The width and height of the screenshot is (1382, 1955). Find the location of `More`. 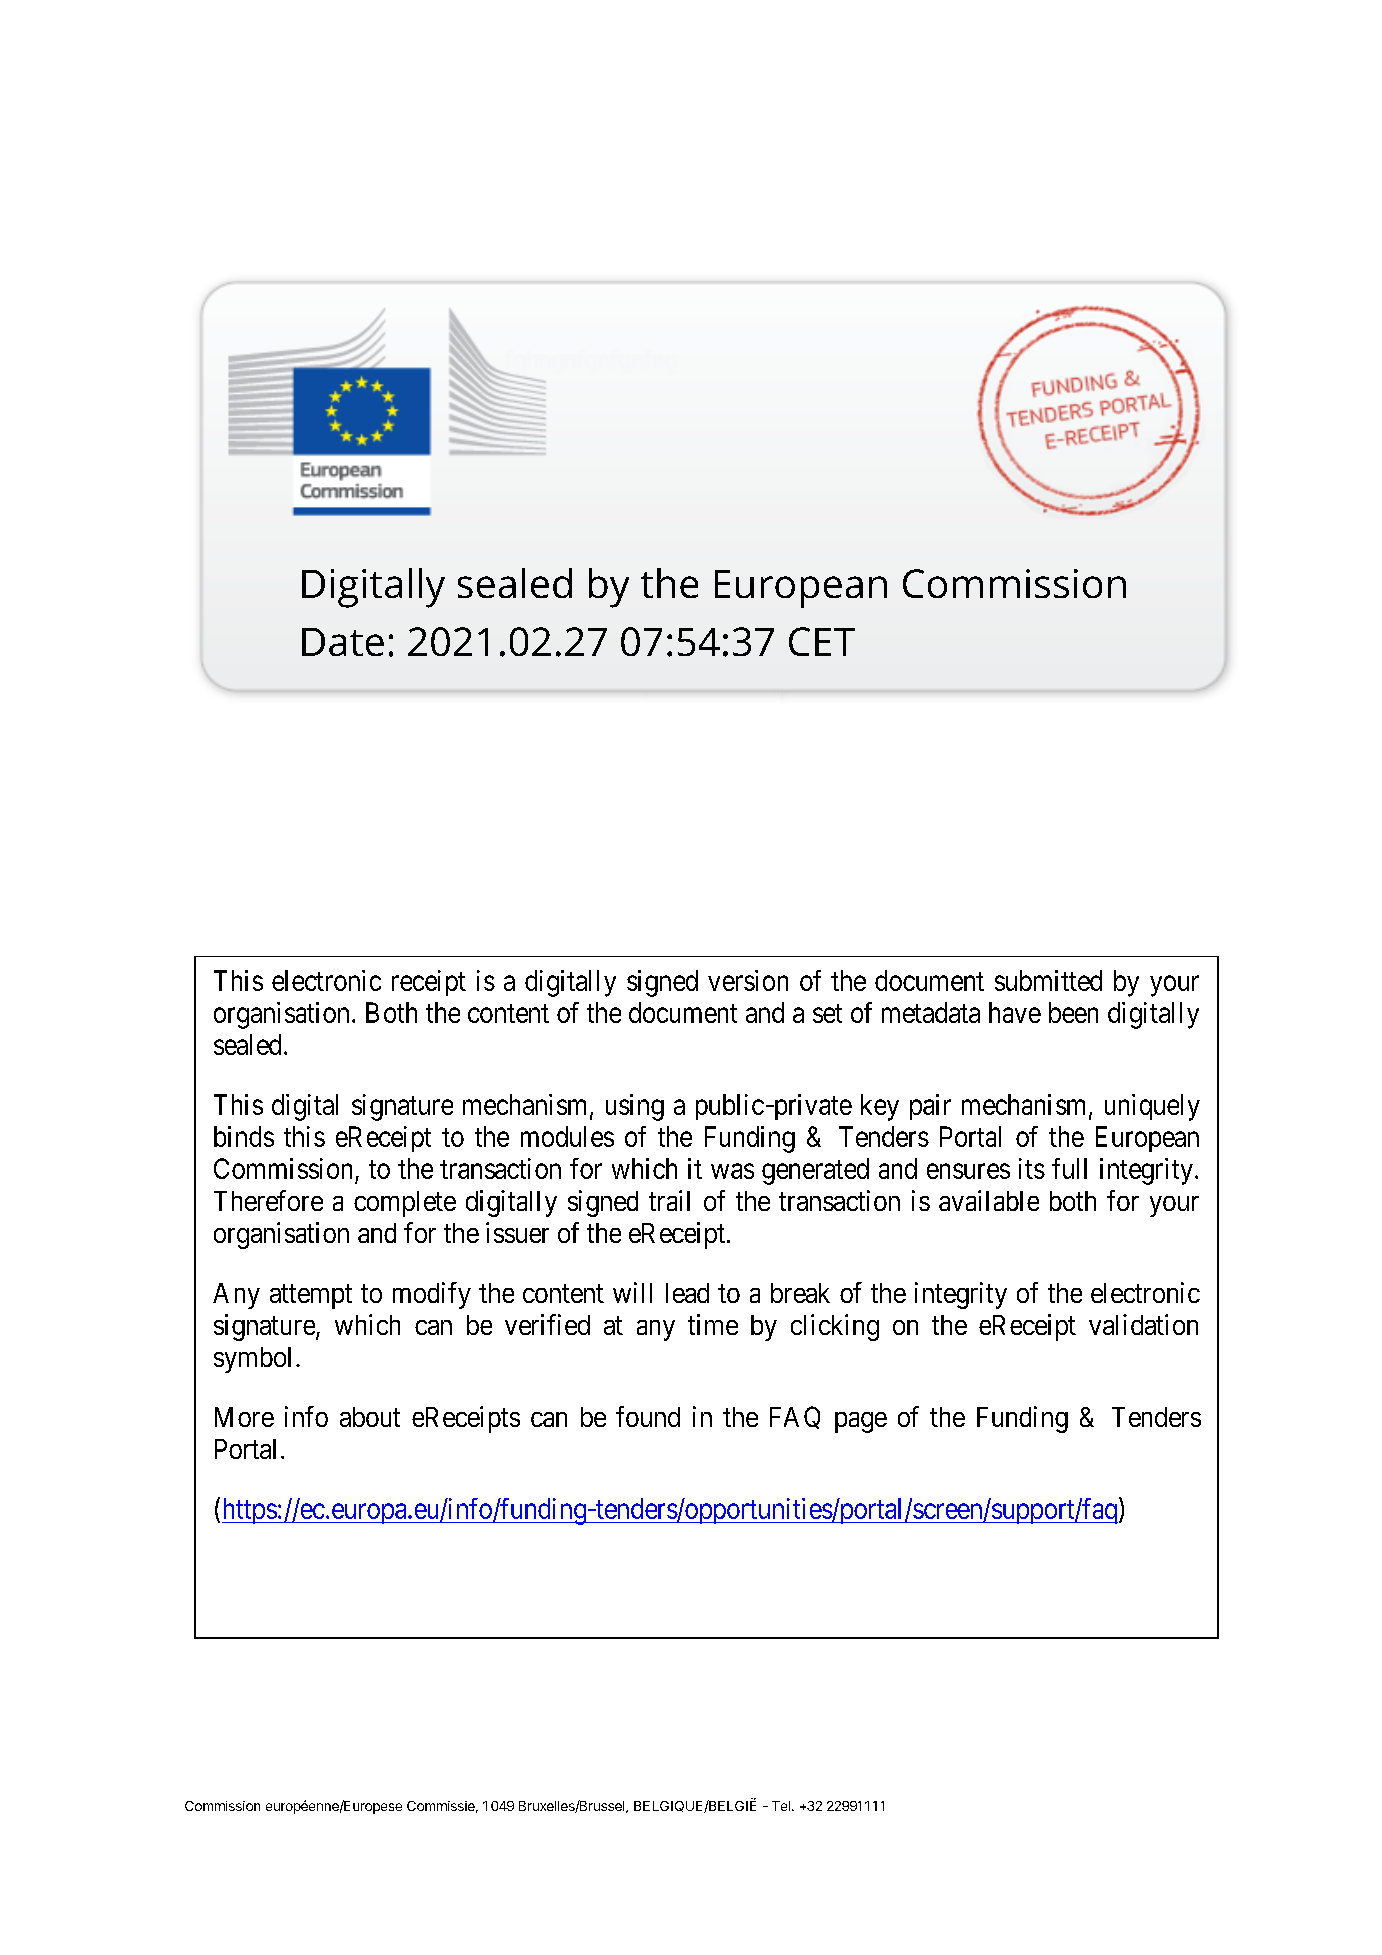

More is located at coordinates (244, 1417).
